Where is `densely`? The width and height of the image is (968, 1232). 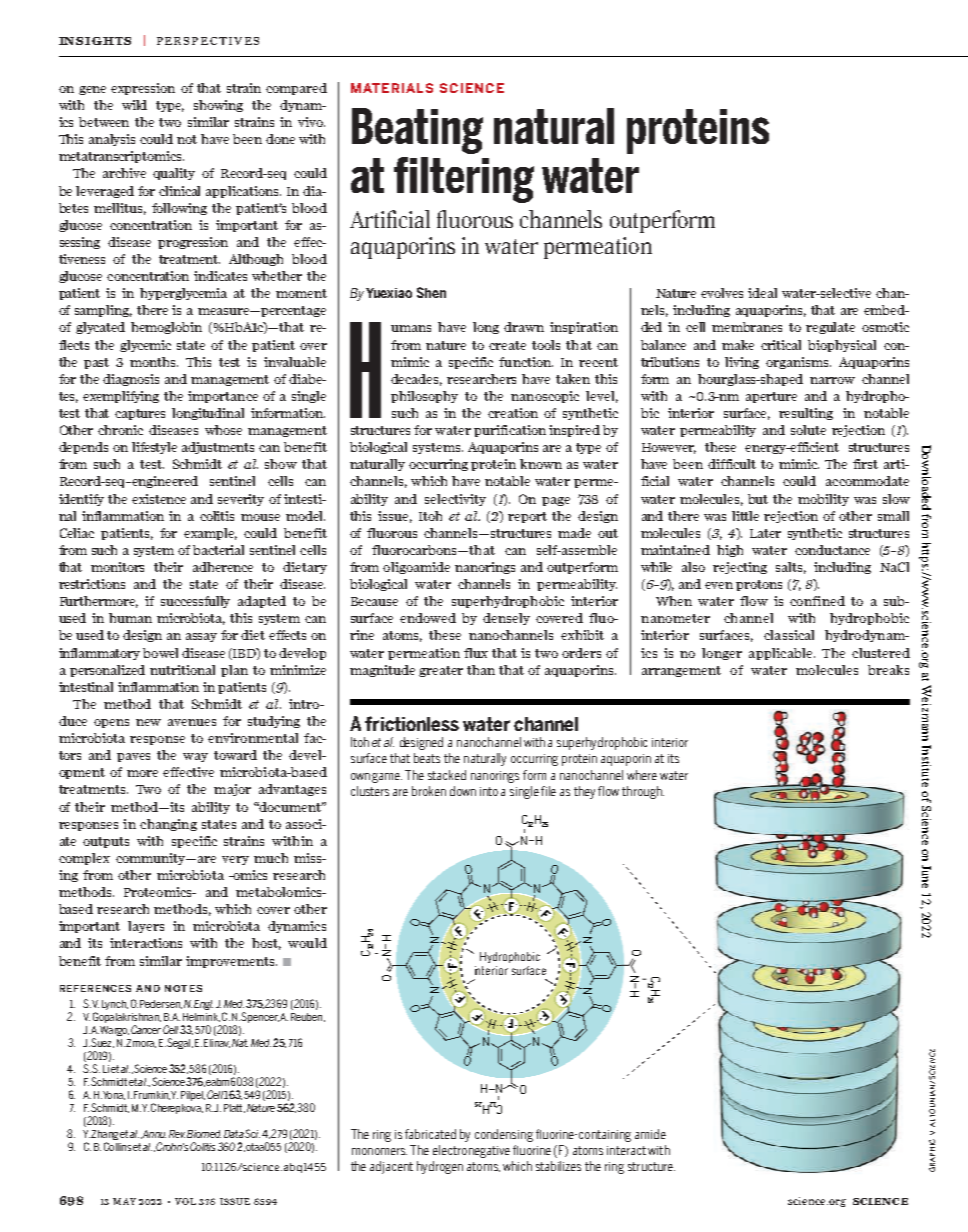 densely is located at coordinates (506, 619).
